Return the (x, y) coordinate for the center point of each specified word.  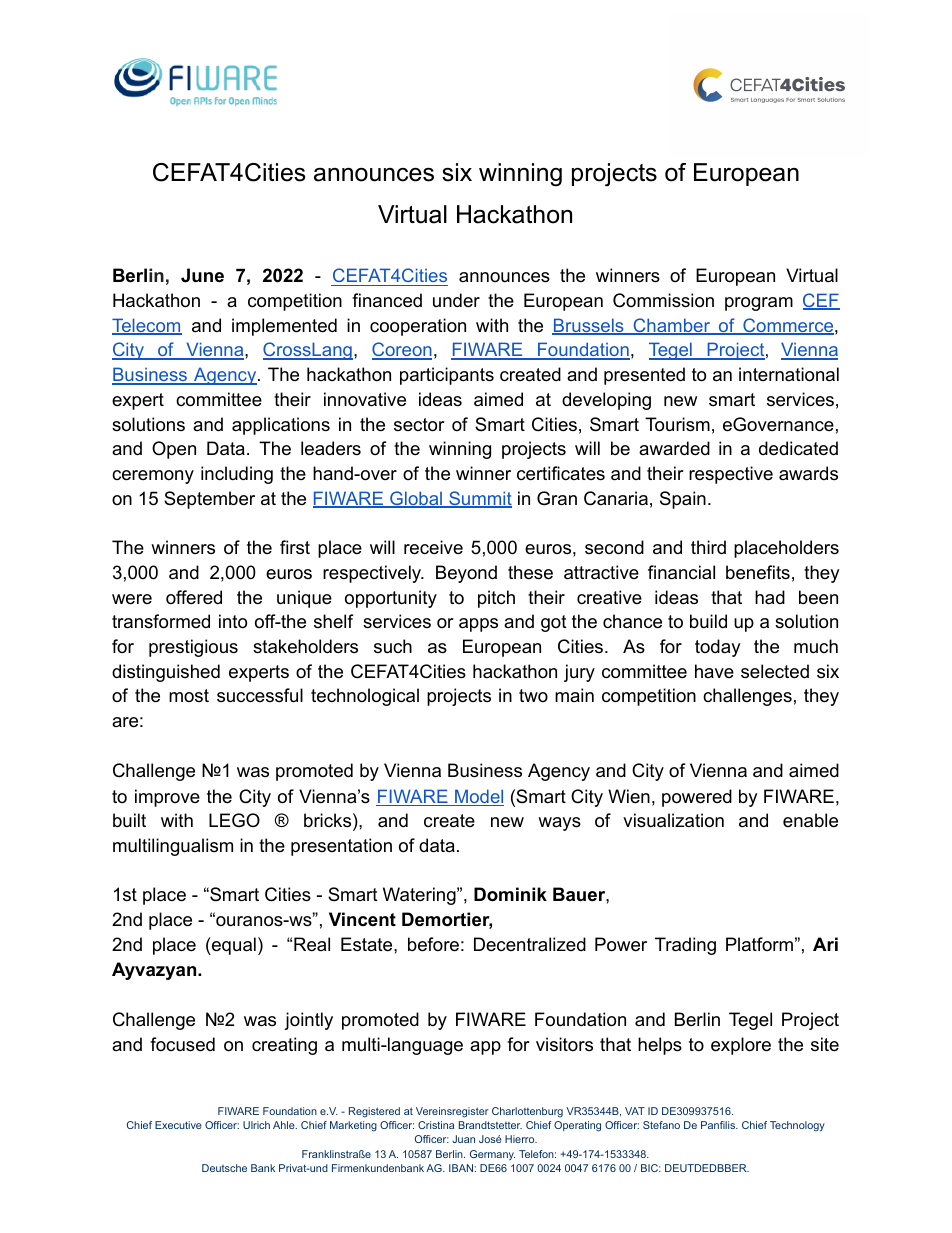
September (209, 500)
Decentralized (530, 944)
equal (233, 946)
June (202, 275)
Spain (683, 500)
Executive (178, 1125)
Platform (759, 944)
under (456, 300)
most (189, 695)
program (759, 304)
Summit (479, 499)
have (714, 671)
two (533, 695)
